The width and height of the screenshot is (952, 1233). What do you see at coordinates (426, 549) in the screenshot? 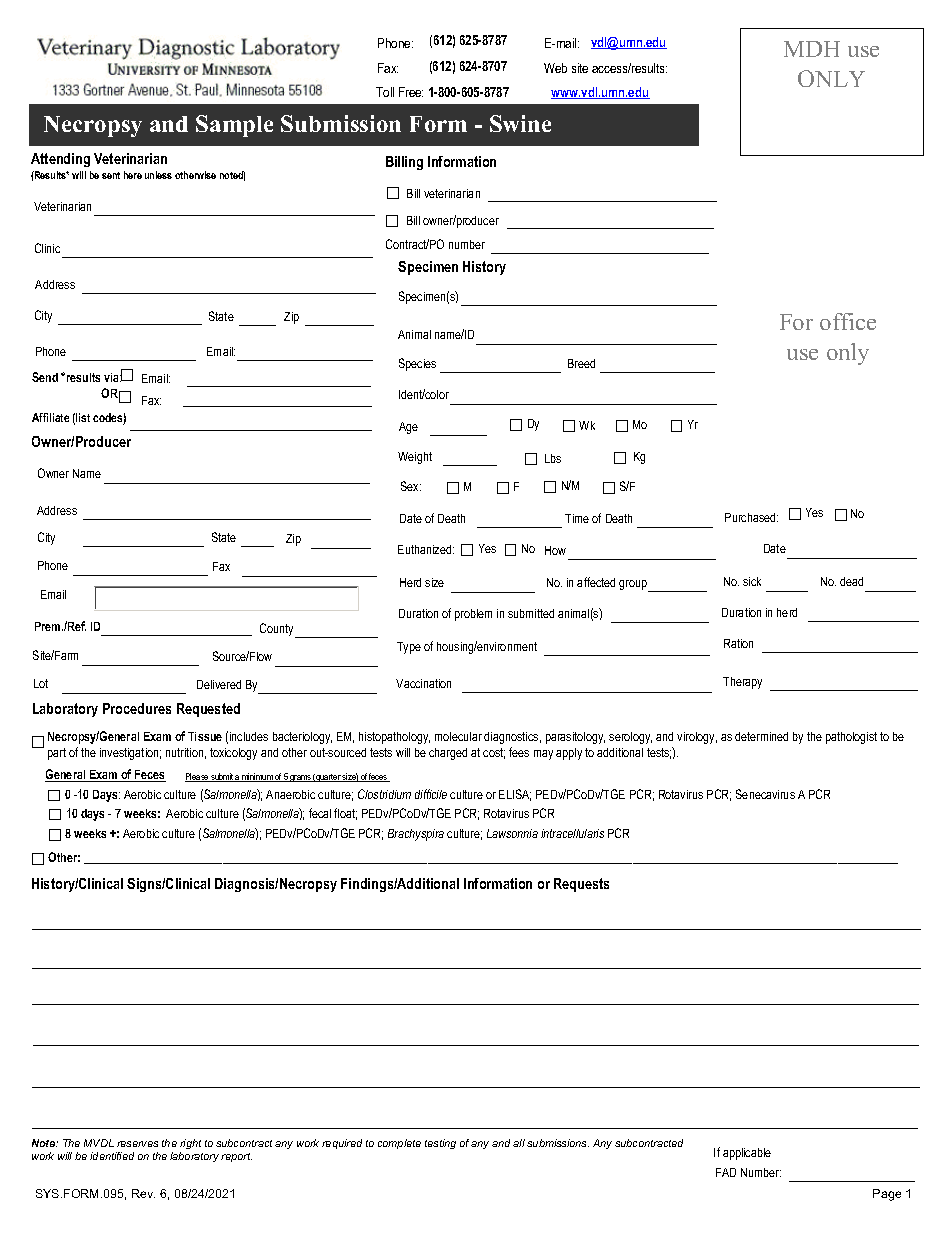
I see `Euthanized` at bounding box center [426, 549].
